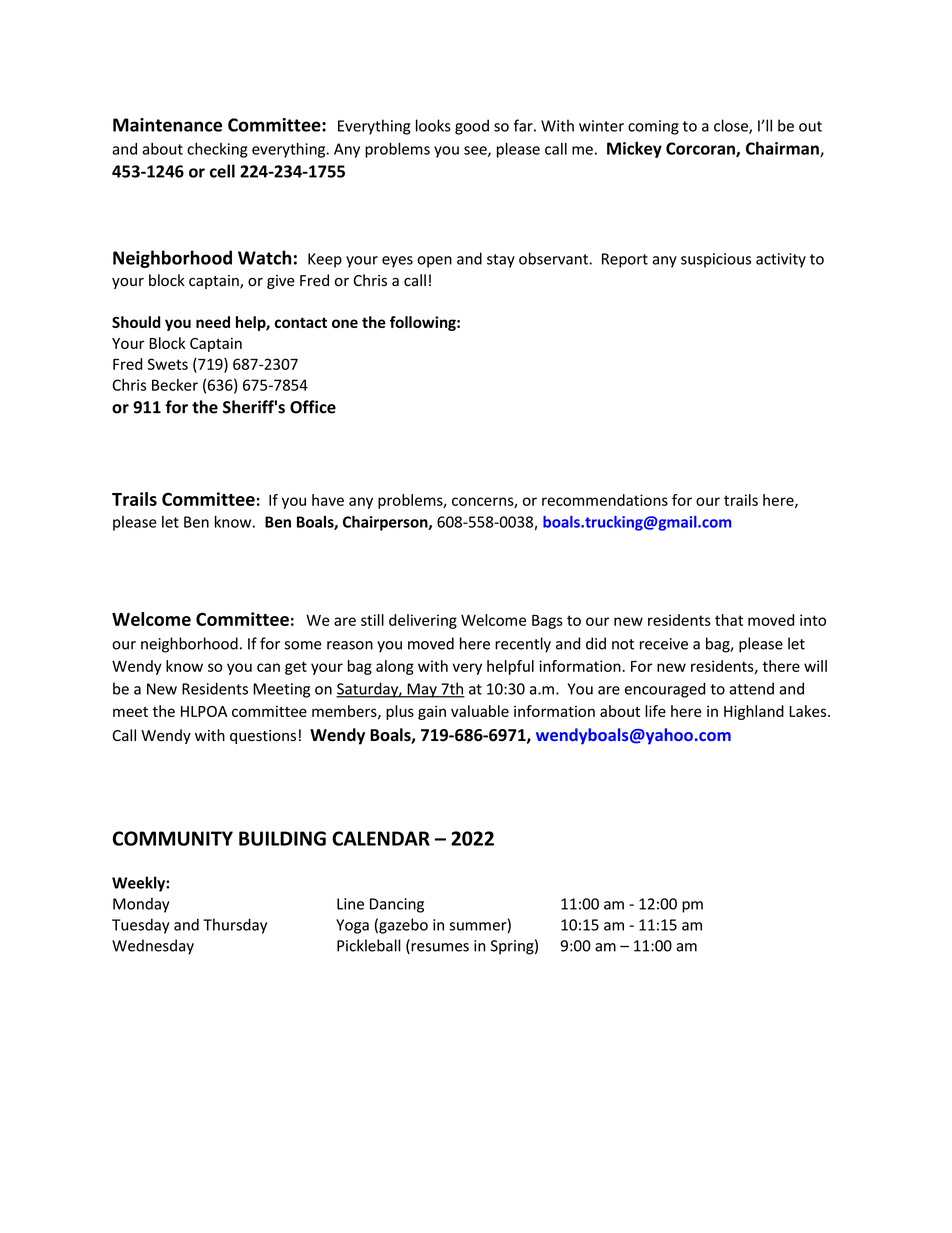 The image size is (952, 1233). I want to click on Thursday, so click(235, 926).
